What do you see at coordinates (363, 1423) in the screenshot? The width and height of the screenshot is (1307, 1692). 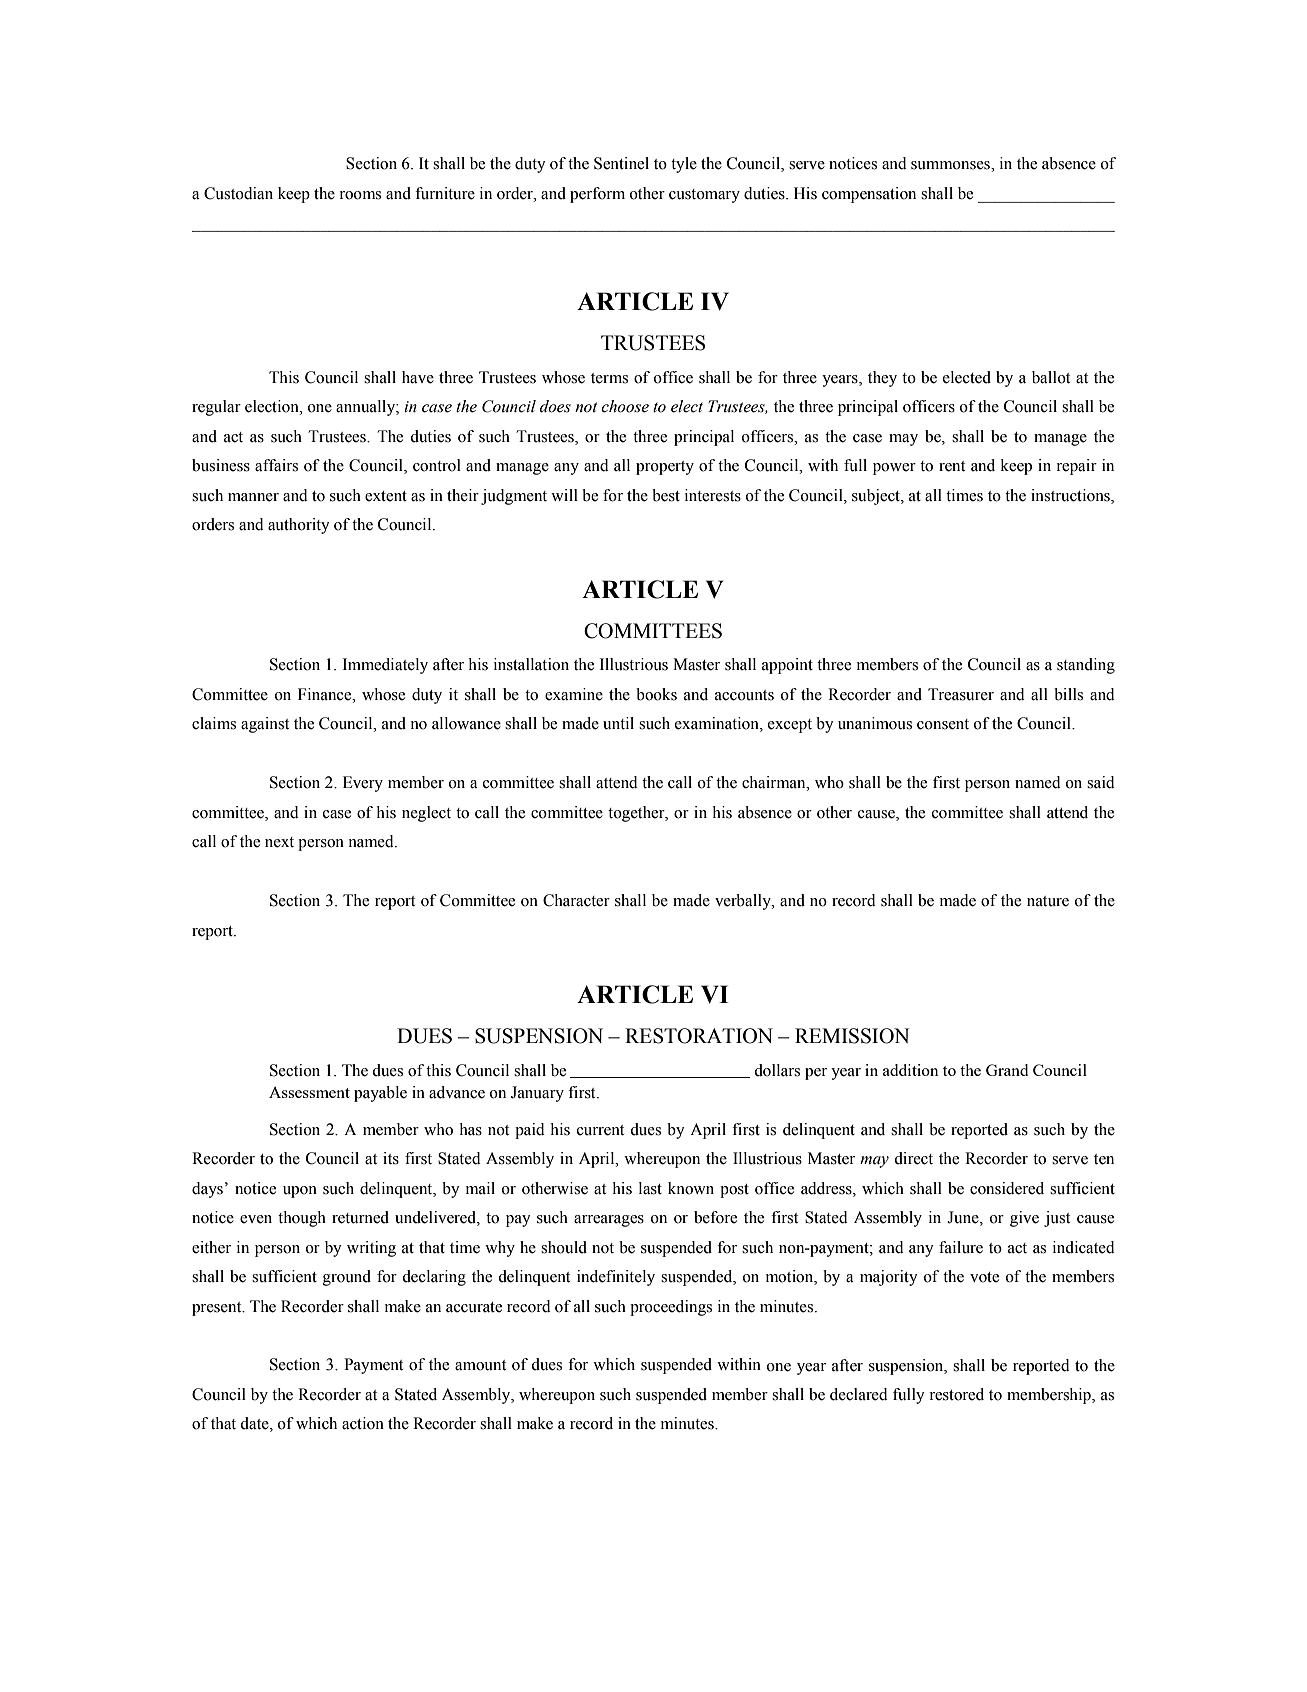 I see `action` at bounding box center [363, 1423].
